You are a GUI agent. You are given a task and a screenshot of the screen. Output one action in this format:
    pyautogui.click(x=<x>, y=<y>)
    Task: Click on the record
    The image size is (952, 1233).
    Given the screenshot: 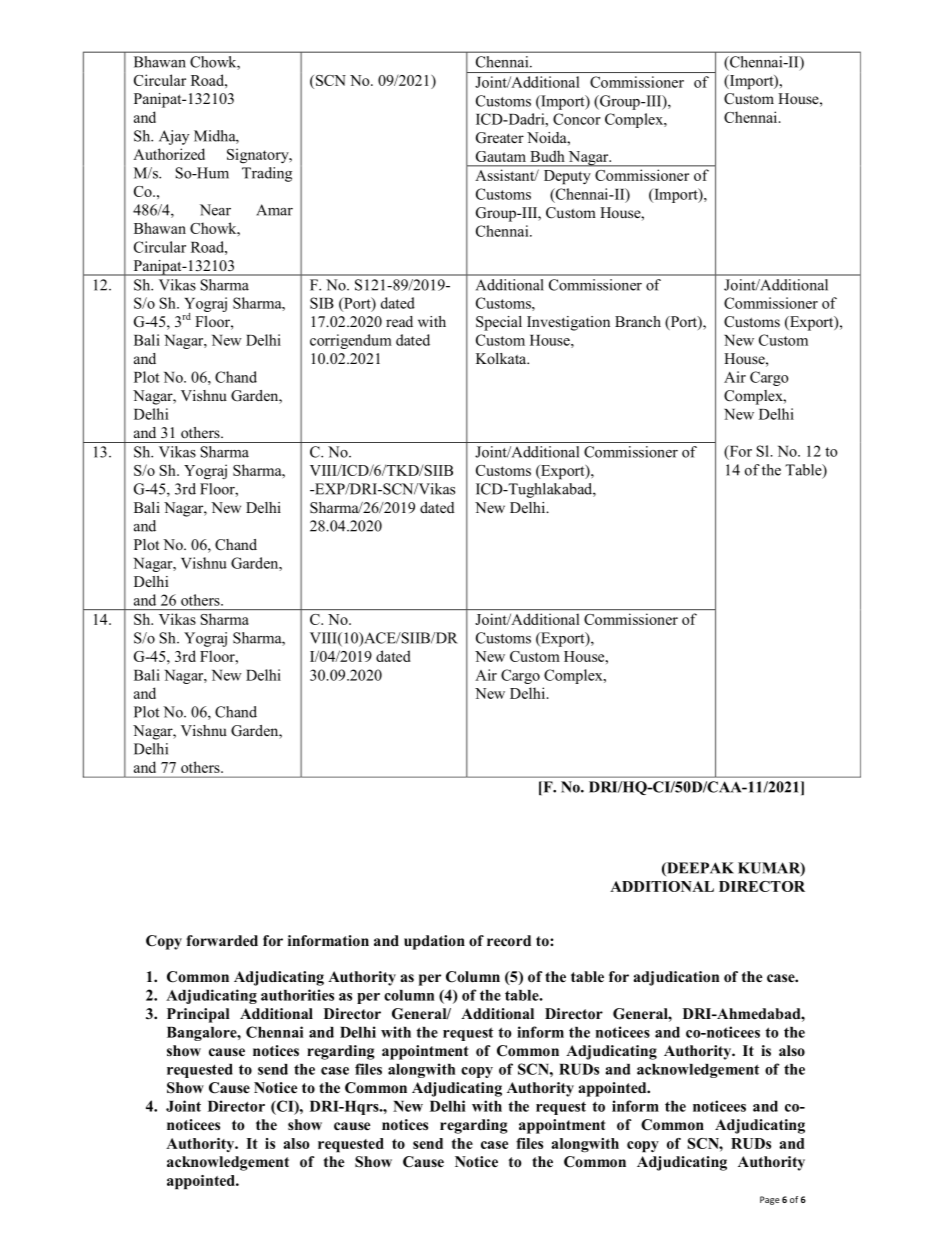 What is the action you would take?
    pyautogui.click(x=509, y=940)
